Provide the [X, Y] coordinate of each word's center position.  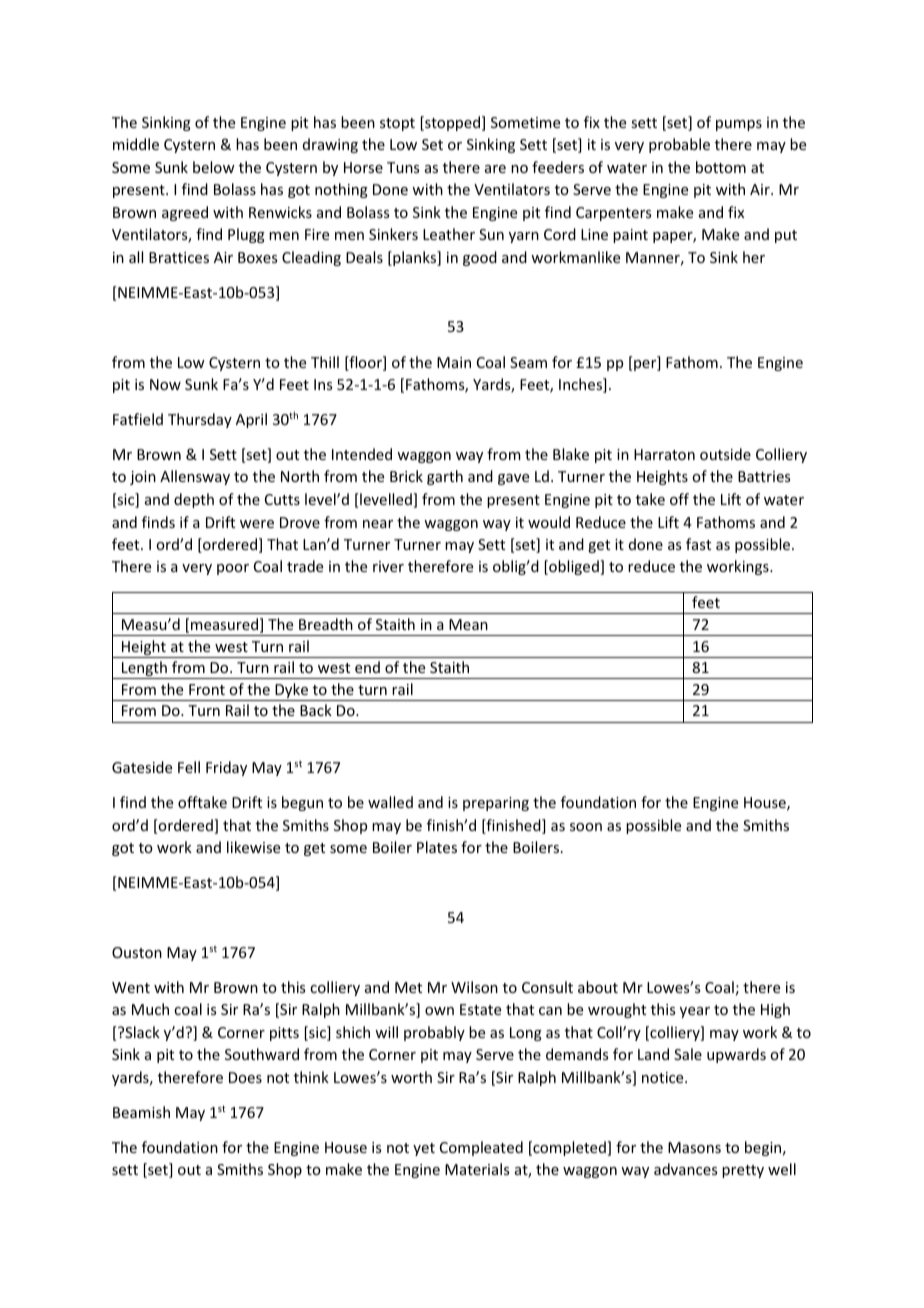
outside [725, 454]
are [495, 169]
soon [586, 827]
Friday [226, 768]
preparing [496, 804]
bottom [721, 167]
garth [445, 477]
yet [424, 1149]
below [214, 167]
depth [194, 500]
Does [245, 1077]
